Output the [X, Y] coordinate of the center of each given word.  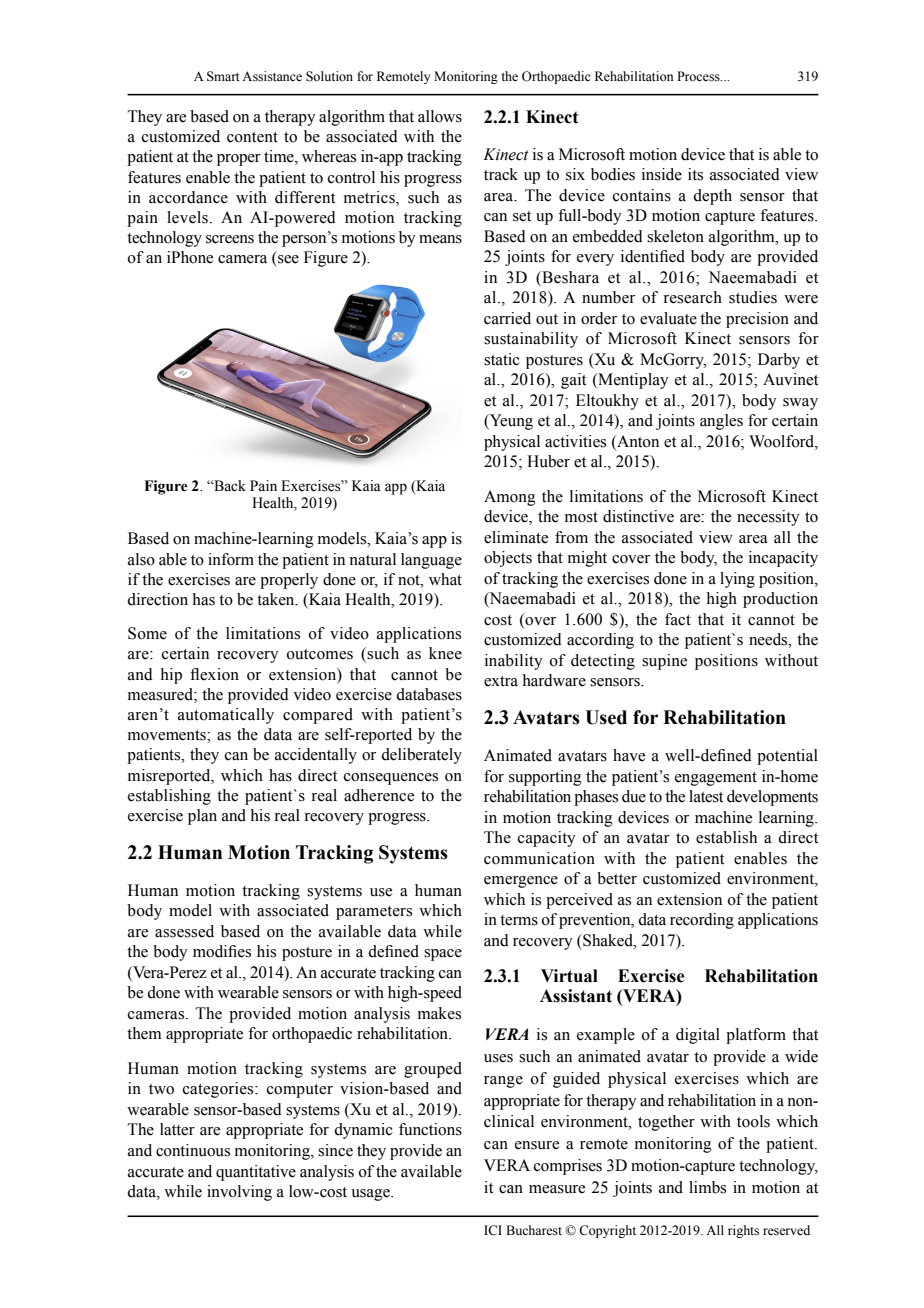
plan [202, 817]
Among [510, 498]
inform [231, 559]
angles [721, 422]
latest [706, 796]
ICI [493, 1230]
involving [239, 1193]
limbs [707, 1187]
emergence [521, 882]
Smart [223, 76]
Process [699, 76]
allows [440, 116]
